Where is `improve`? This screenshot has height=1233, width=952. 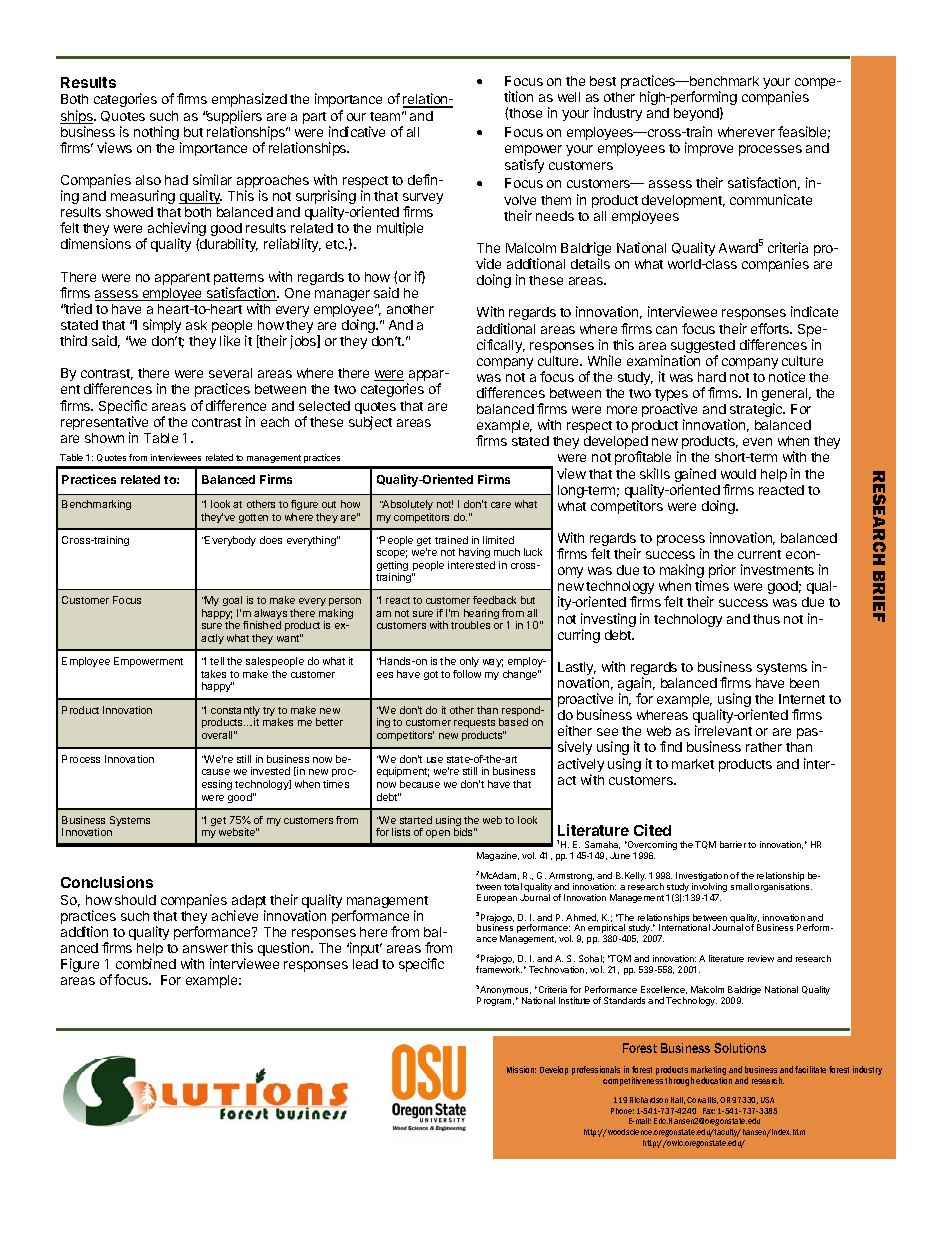 improve is located at coordinates (709, 149).
